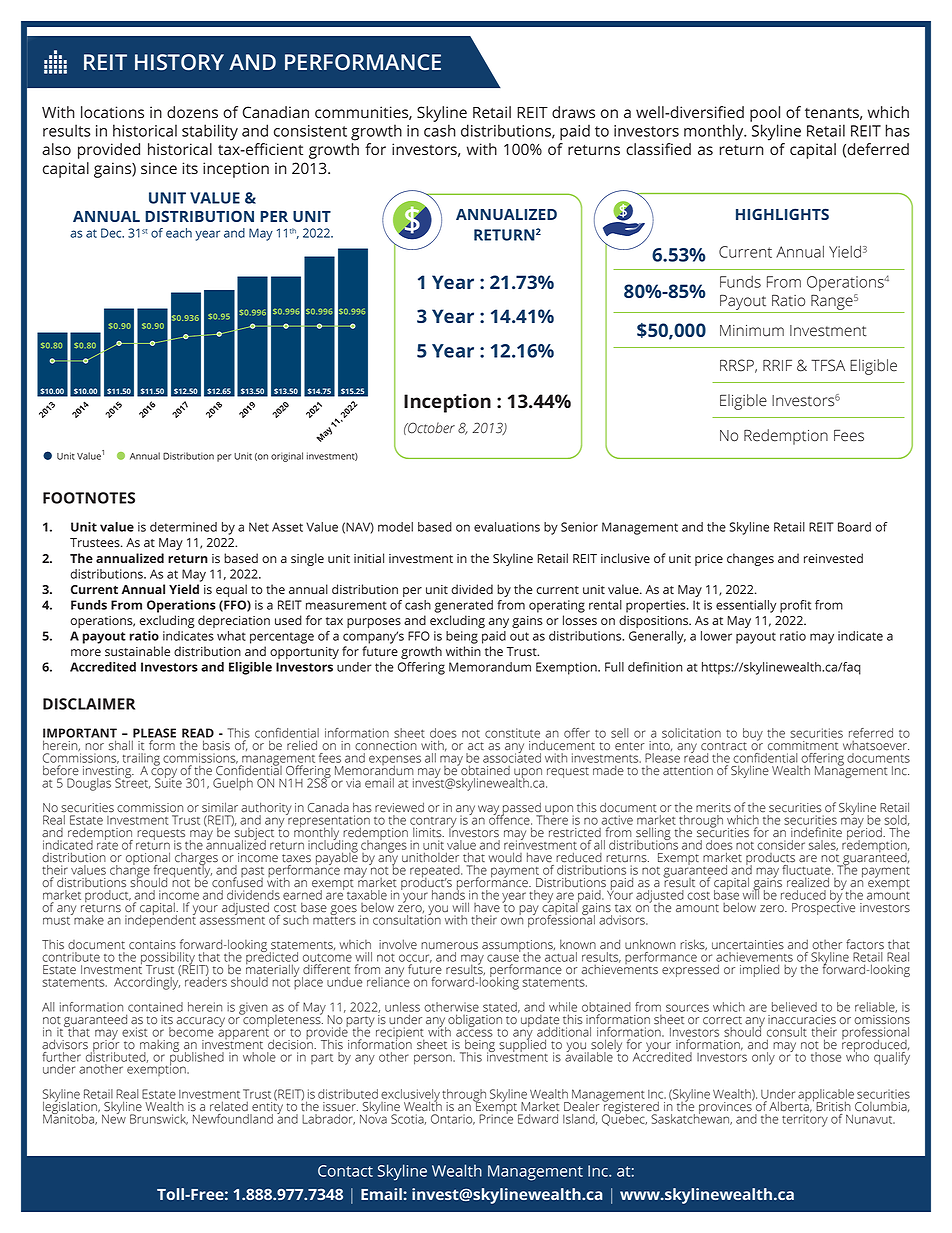 Image resolution: width=952 pixels, height=1233 pixels. Describe the element at coordinates (807, 870) in the screenshot. I see `fluctuate` at that location.
